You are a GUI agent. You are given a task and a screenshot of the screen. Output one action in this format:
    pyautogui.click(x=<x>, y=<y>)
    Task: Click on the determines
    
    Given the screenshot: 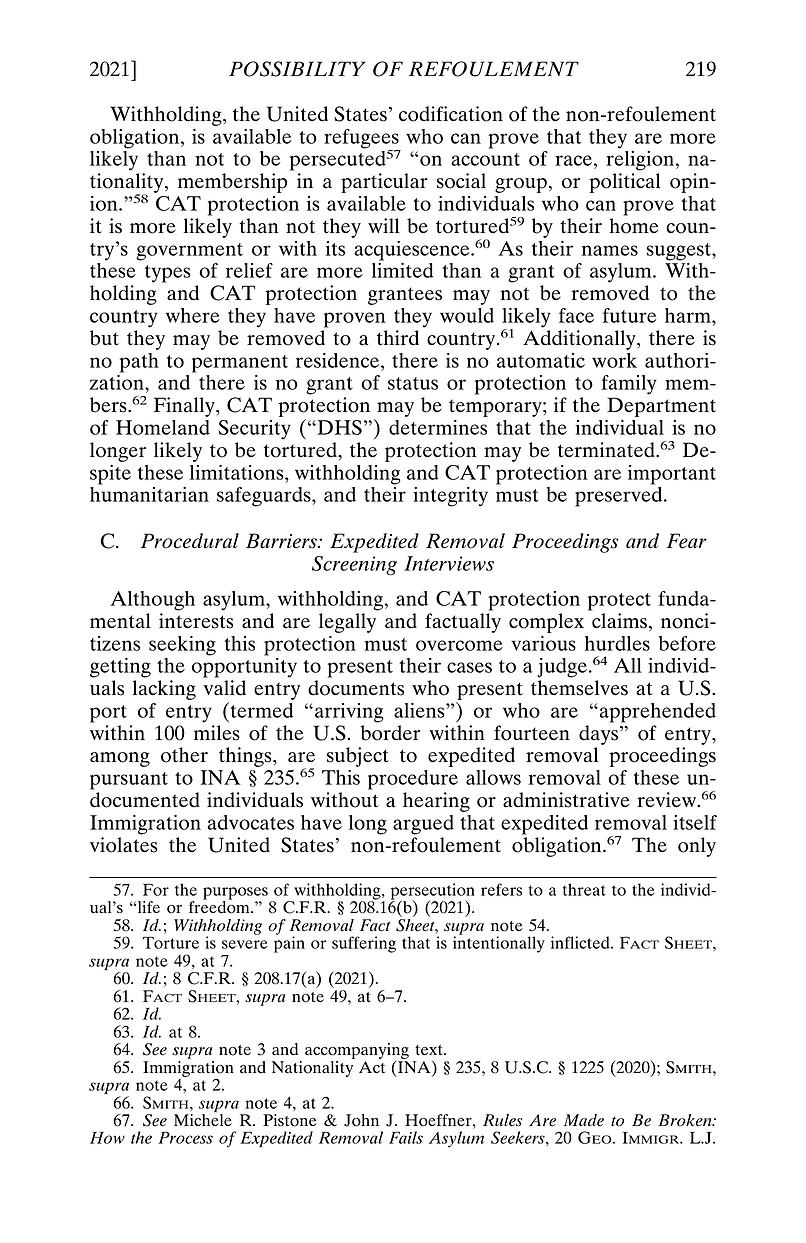 What is the action you would take?
    pyautogui.click(x=438, y=427)
